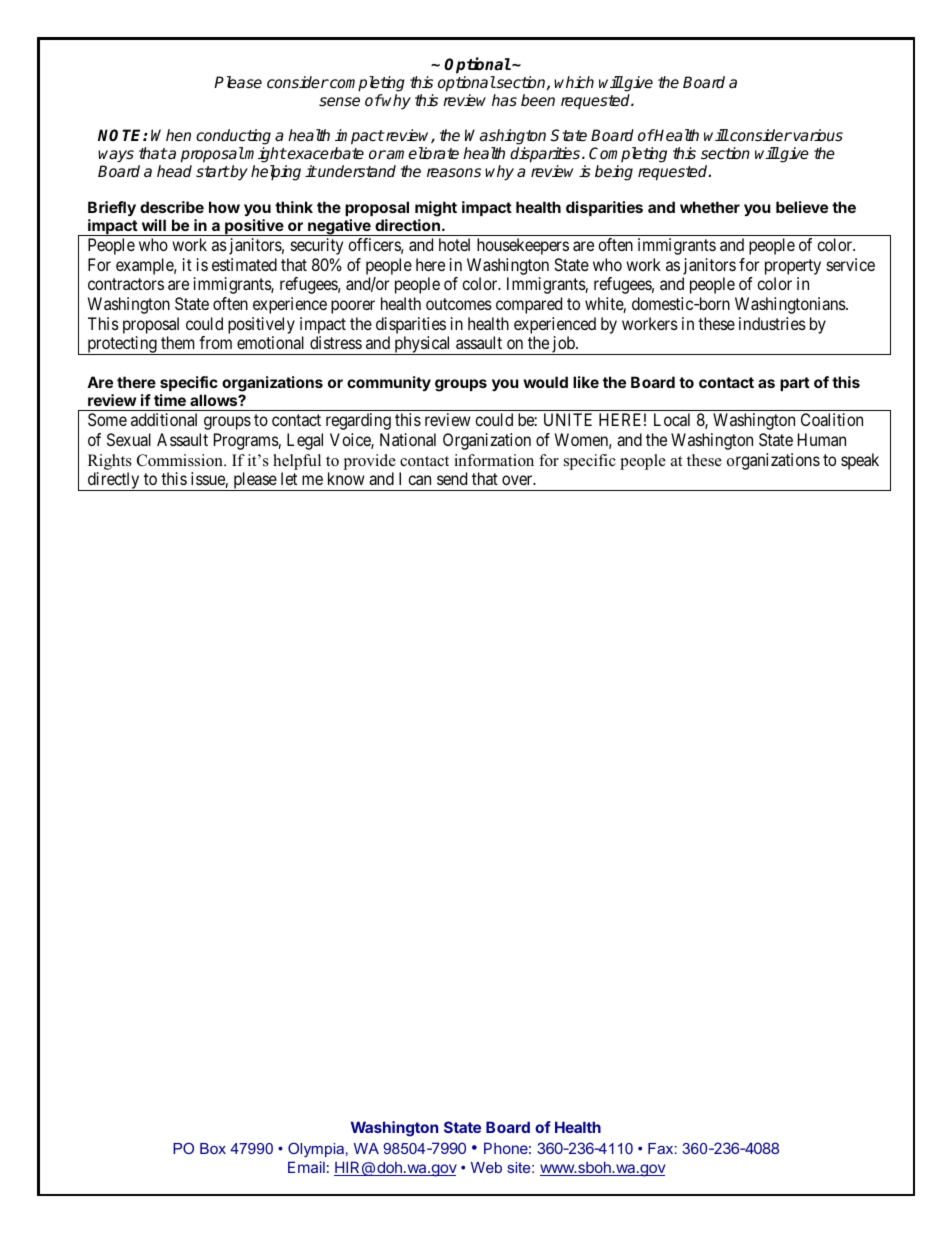  What do you see at coordinates (452, 478) in the screenshot?
I see `send` at bounding box center [452, 478].
